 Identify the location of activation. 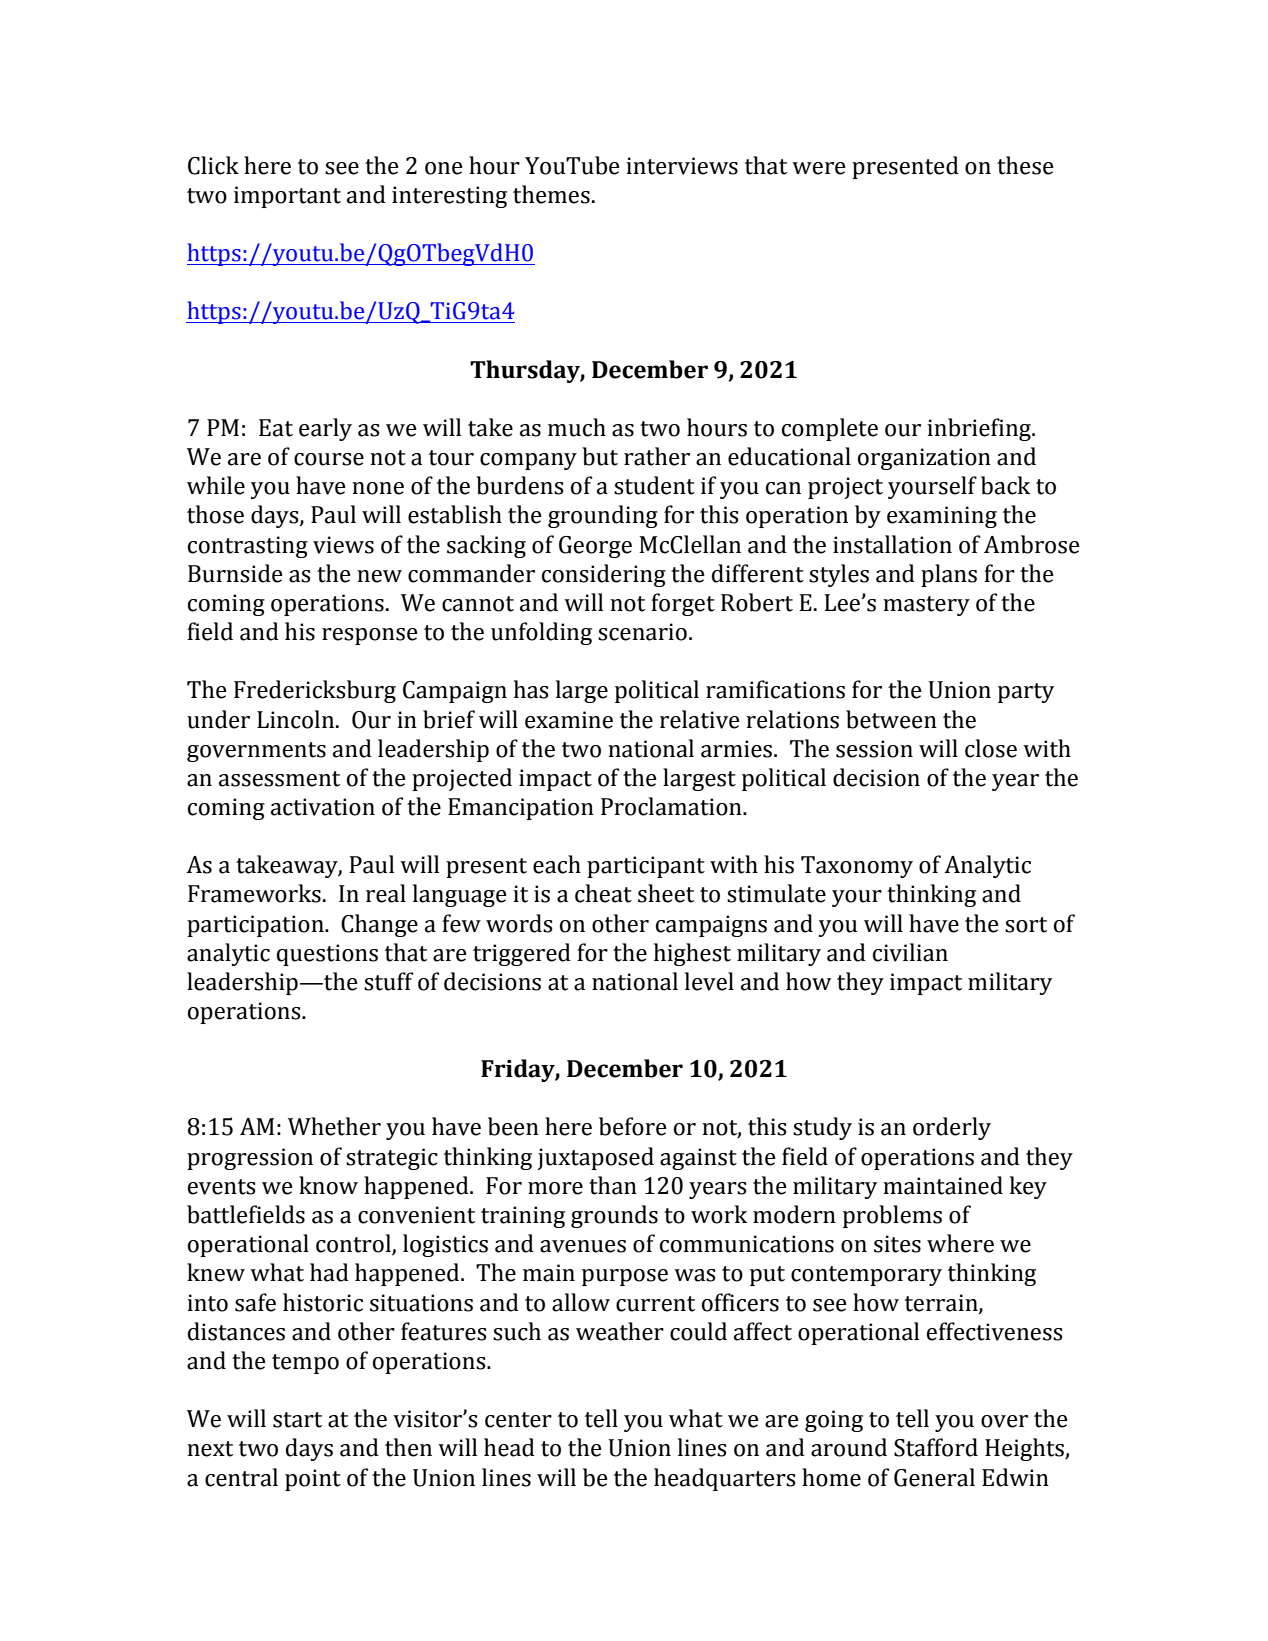
(323, 807).
